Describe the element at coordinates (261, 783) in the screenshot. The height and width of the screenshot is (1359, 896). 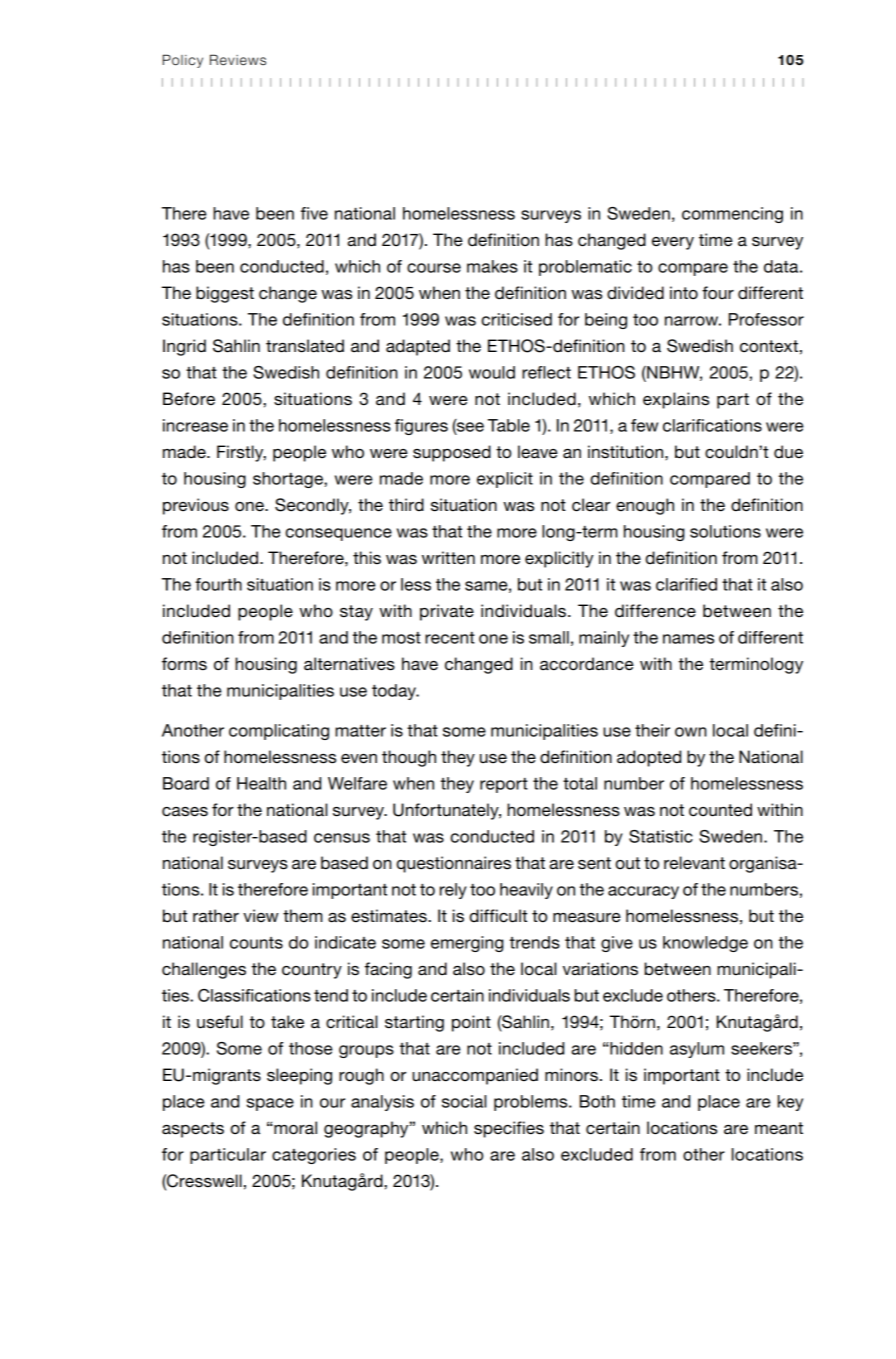
I see `Health` at that location.
